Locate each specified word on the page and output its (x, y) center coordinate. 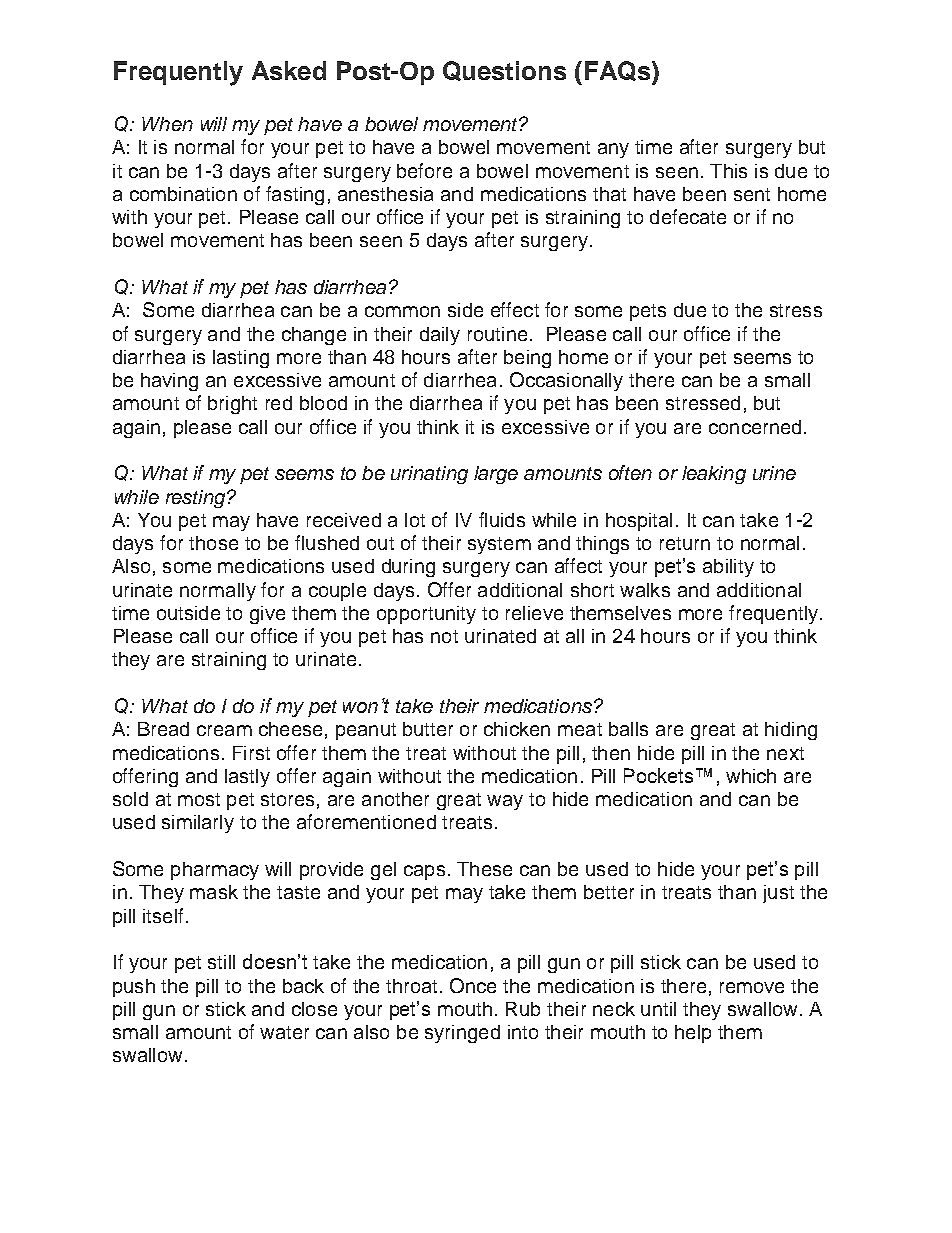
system (499, 545)
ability (728, 568)
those (213, 543)
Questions (504, 71)
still (221, 962)
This (728, 171)
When (167, 124)
